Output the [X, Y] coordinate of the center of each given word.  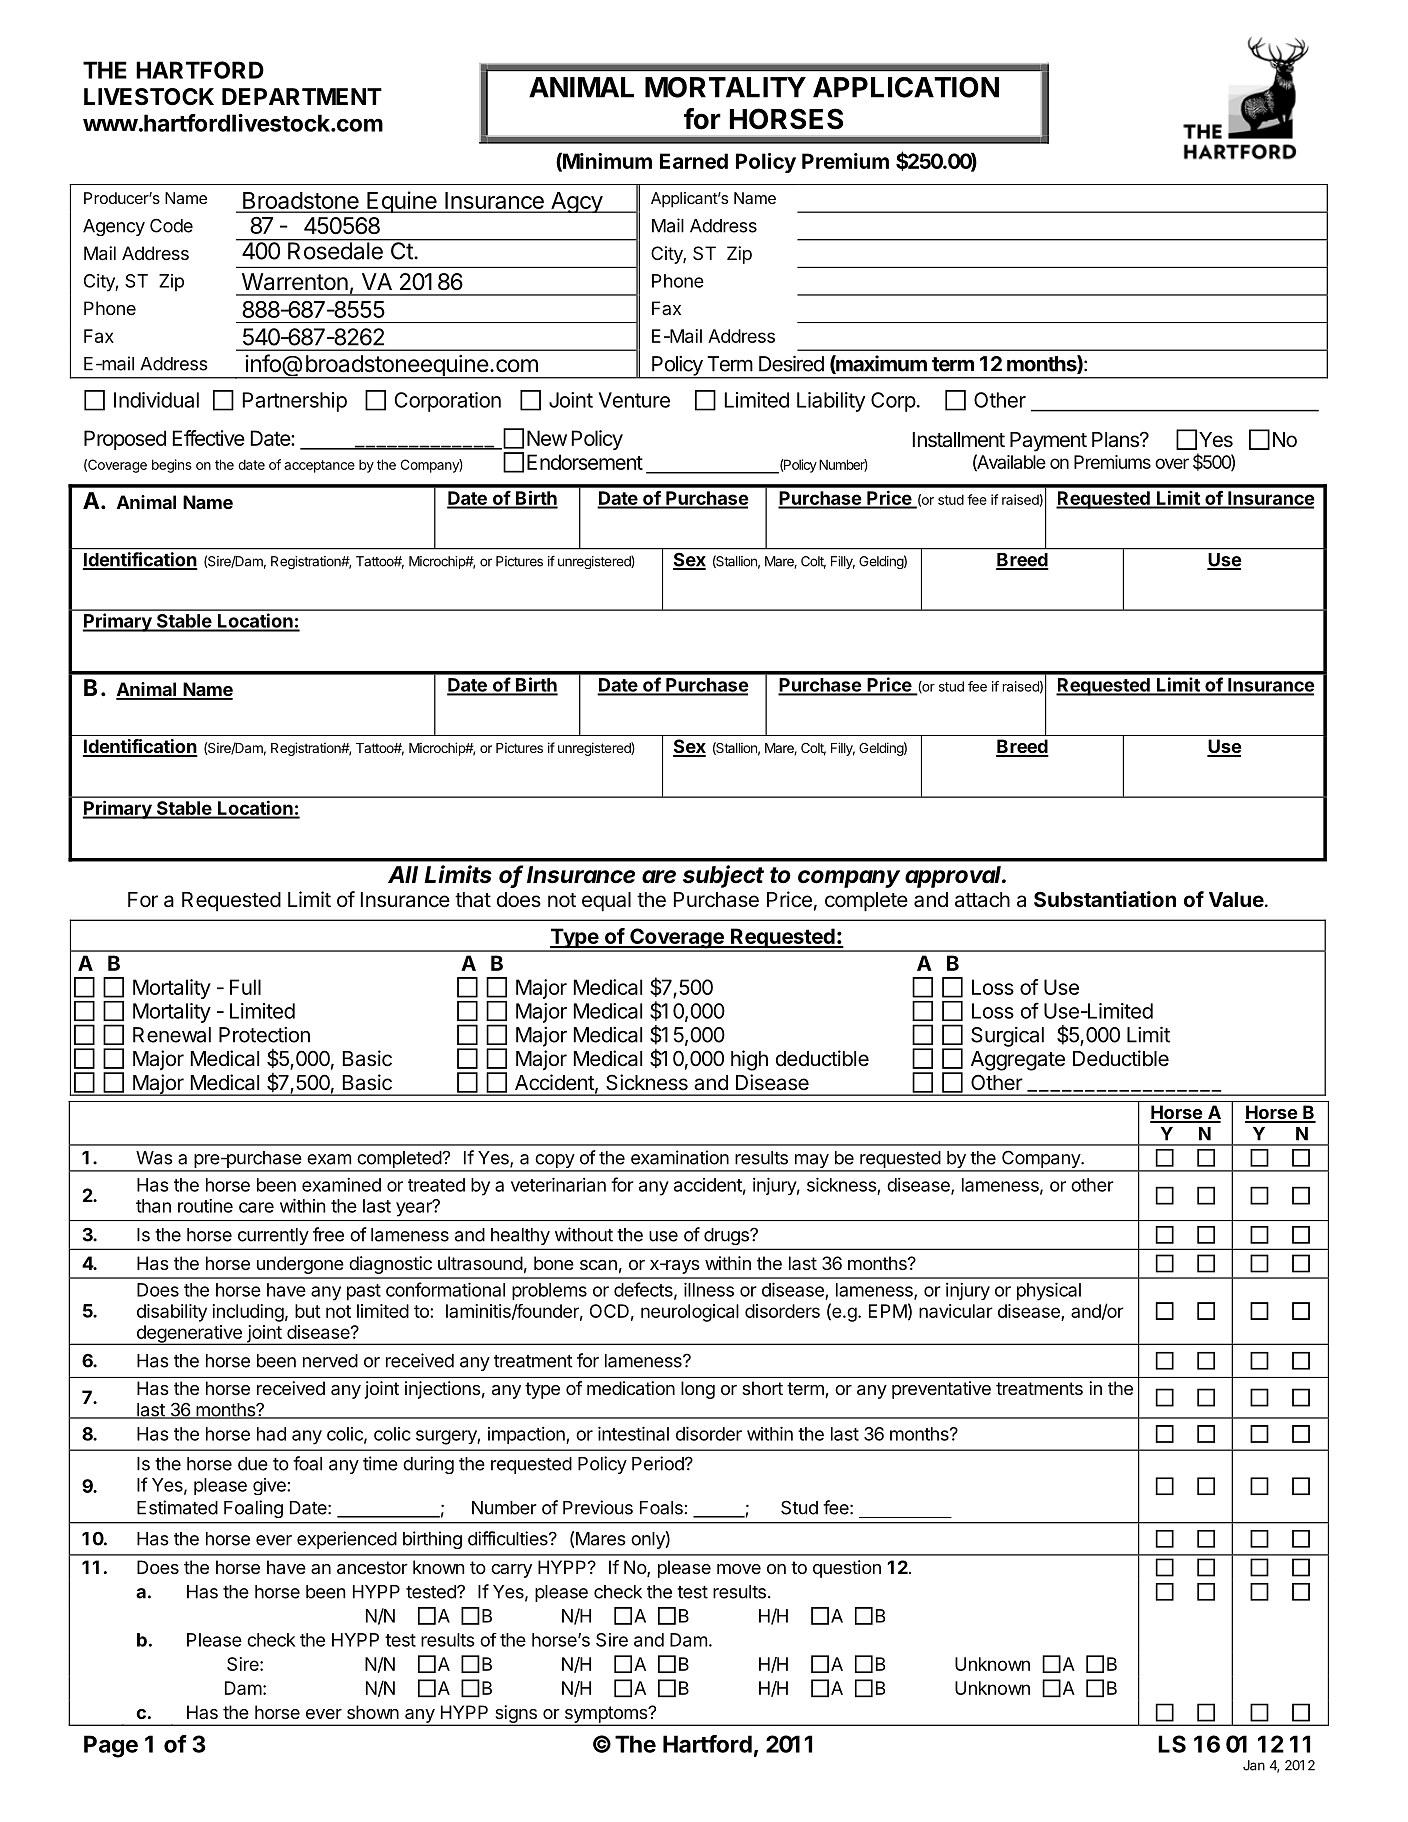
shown [373, 1712]
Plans [1116, 440]
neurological [690, 1313]
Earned [694, 161]
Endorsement [585, 462]
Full [245, 987]
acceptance [319, 466]
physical [1049, 1291]
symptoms [605, 1715]
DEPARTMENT [302, 96]
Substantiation [1105, 899]
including [248, 1313]
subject [723, 876]
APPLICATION [906, 87]
